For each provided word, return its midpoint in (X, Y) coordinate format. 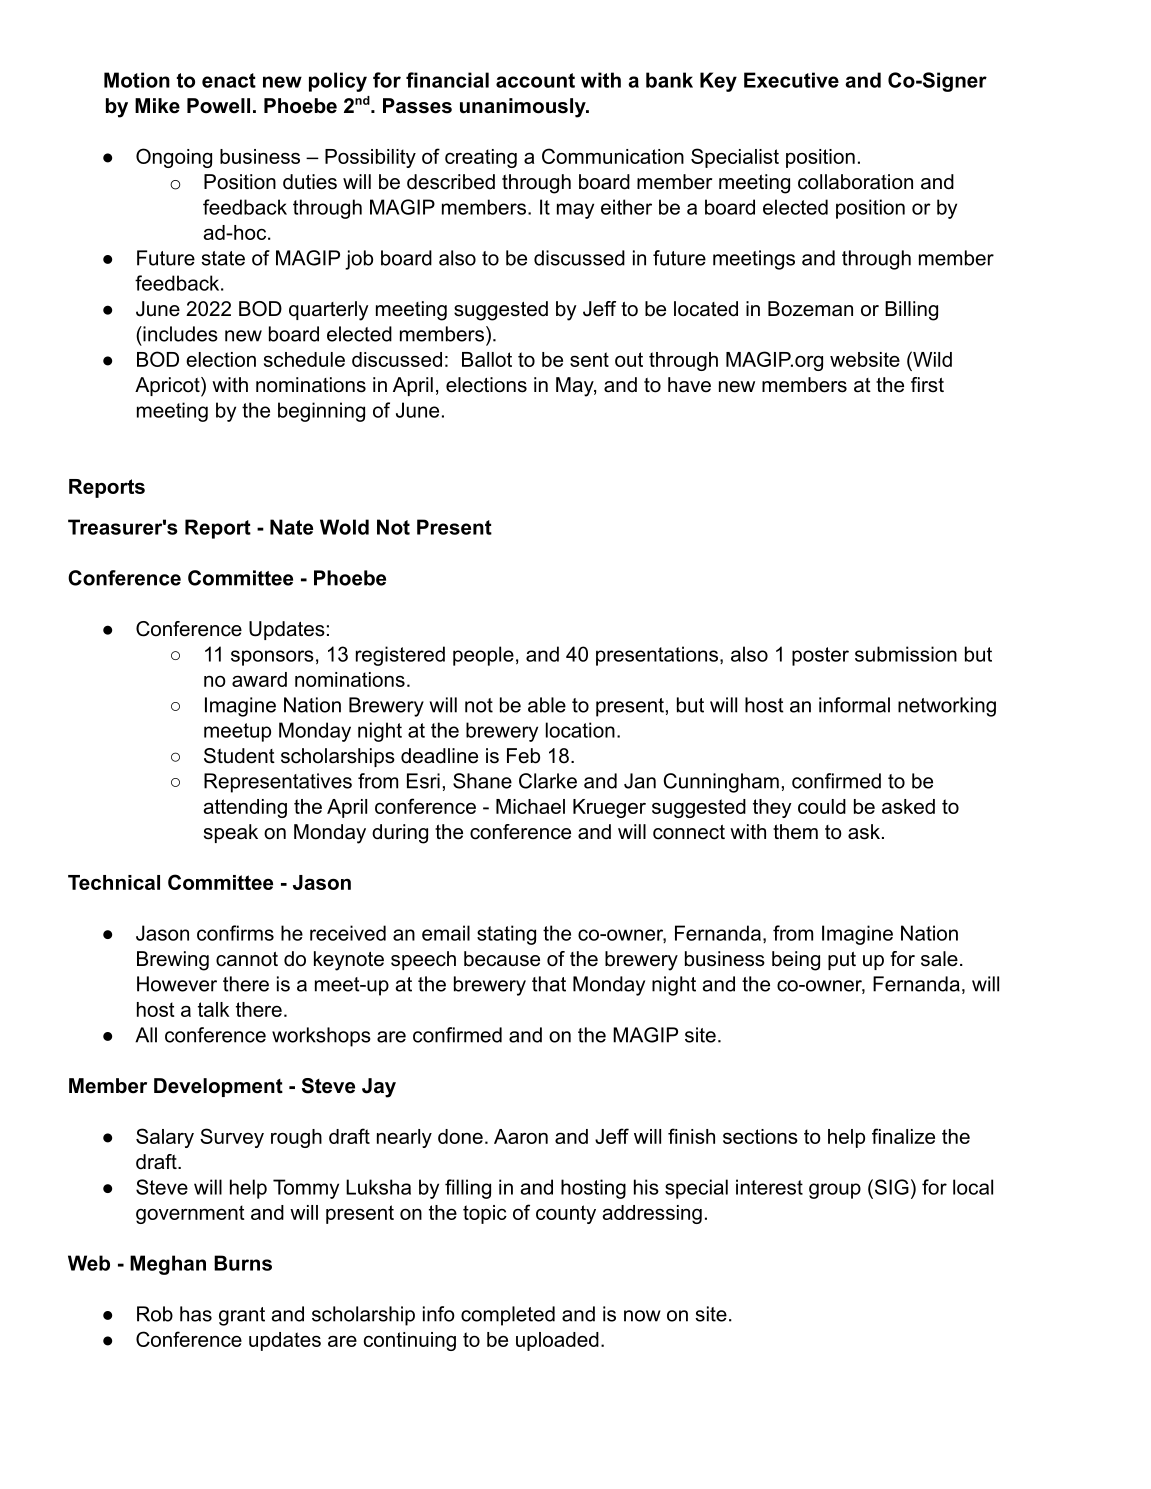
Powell (218, 106)
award (259, 679)
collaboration (855, 182)
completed (508, 1316)
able (547, 705)
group (835, 1191)
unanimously (524, 108)
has (196, 1314)
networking (947, 707)
